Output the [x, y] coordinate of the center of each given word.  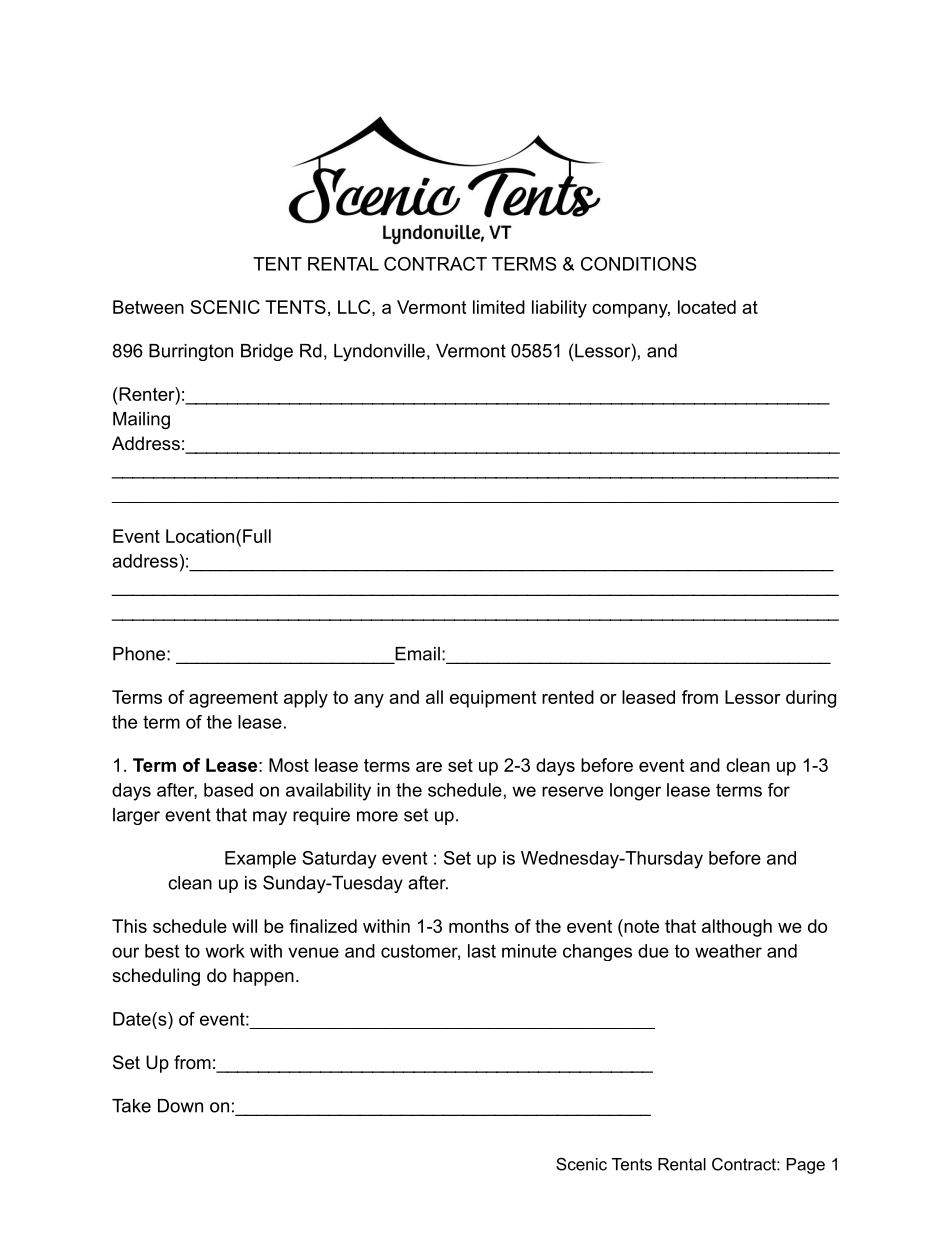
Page [806, 1166]
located [707, 307]
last [482, 951]
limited [499, 307]
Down [180, 1106]
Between [148, 307]
